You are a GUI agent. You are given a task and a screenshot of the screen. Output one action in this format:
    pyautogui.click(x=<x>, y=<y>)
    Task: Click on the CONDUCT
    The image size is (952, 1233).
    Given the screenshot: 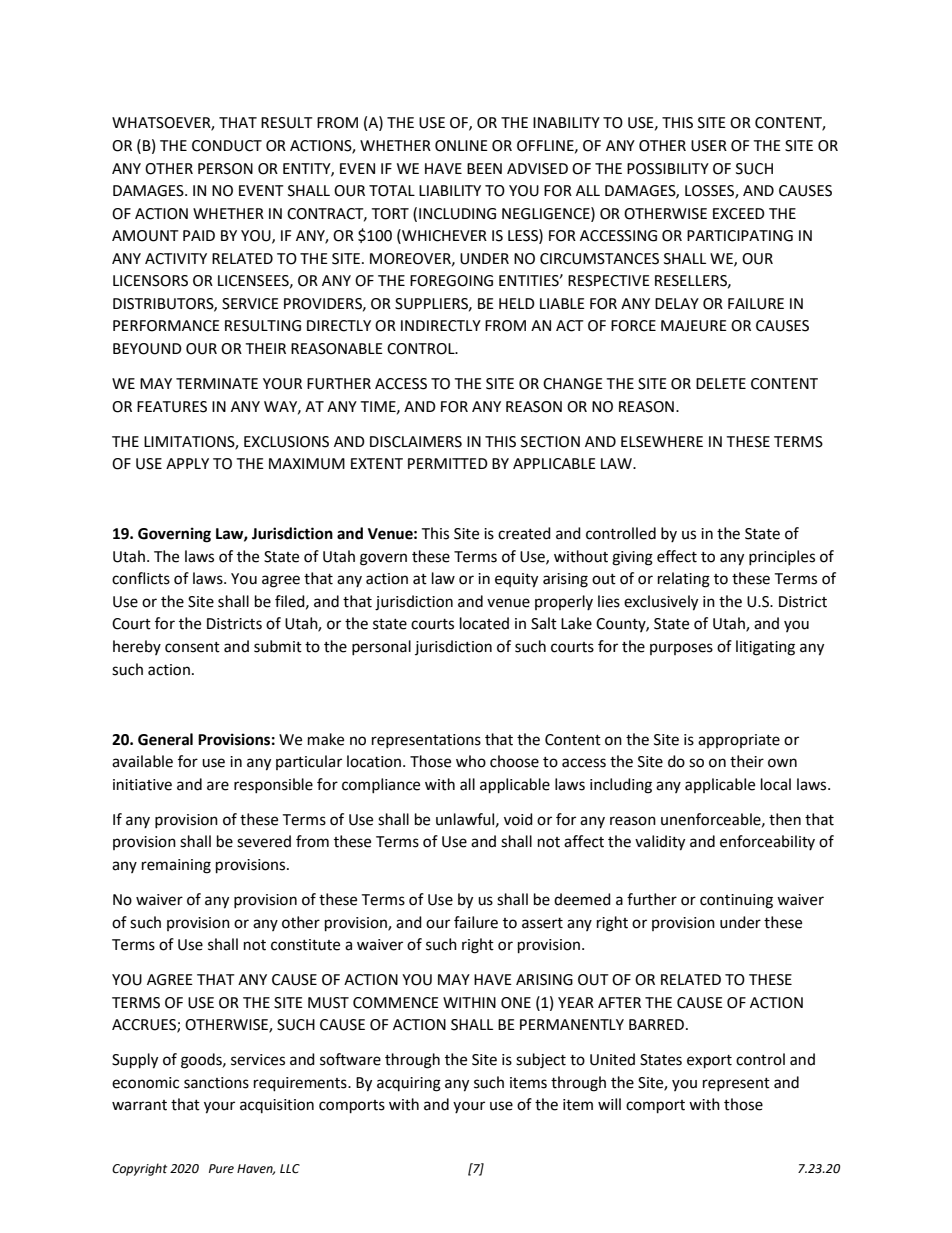 What is the action you would take?
    pyautogui.click(x=227, y=146)
